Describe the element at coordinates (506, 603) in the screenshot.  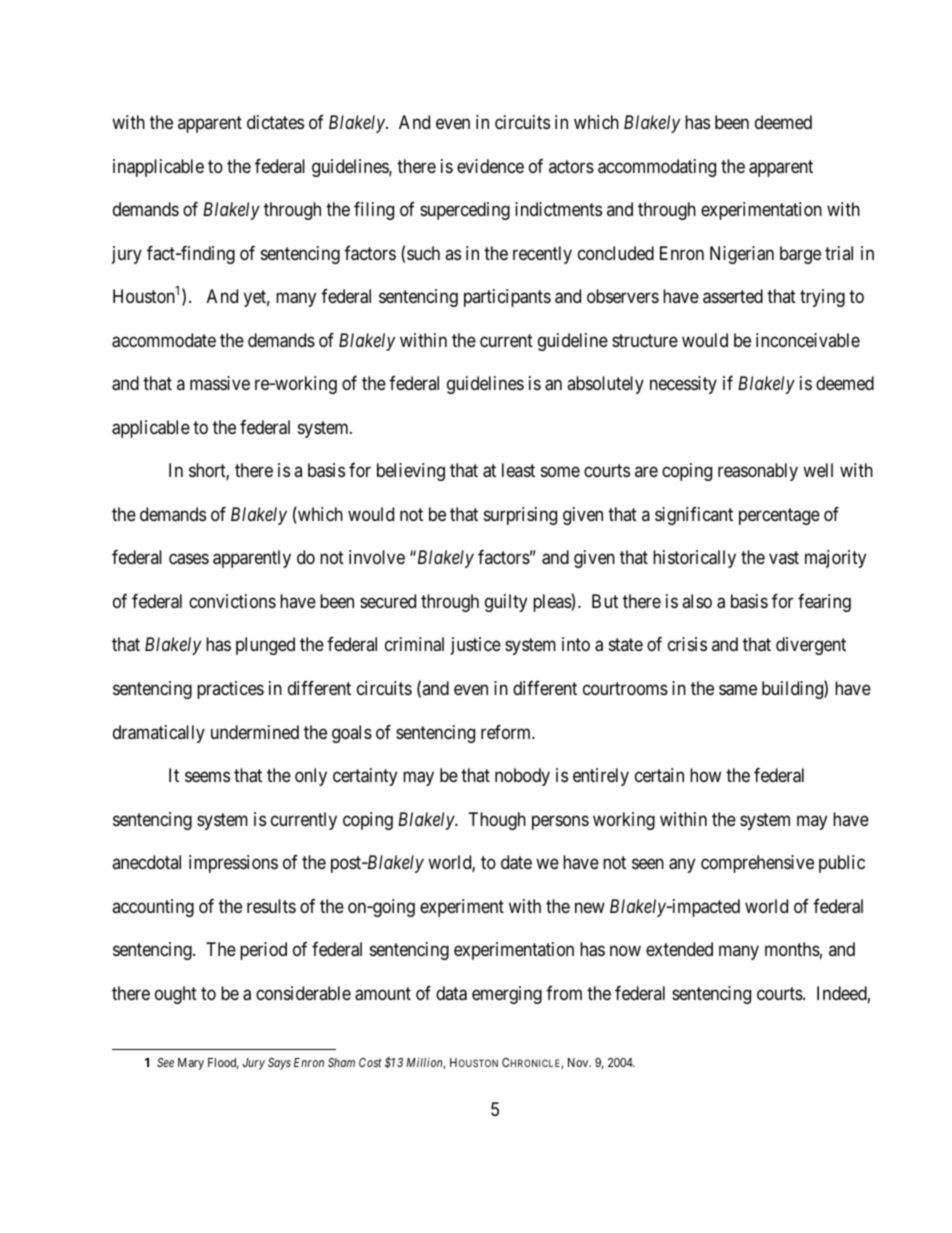
I see `guilty` at that location.
